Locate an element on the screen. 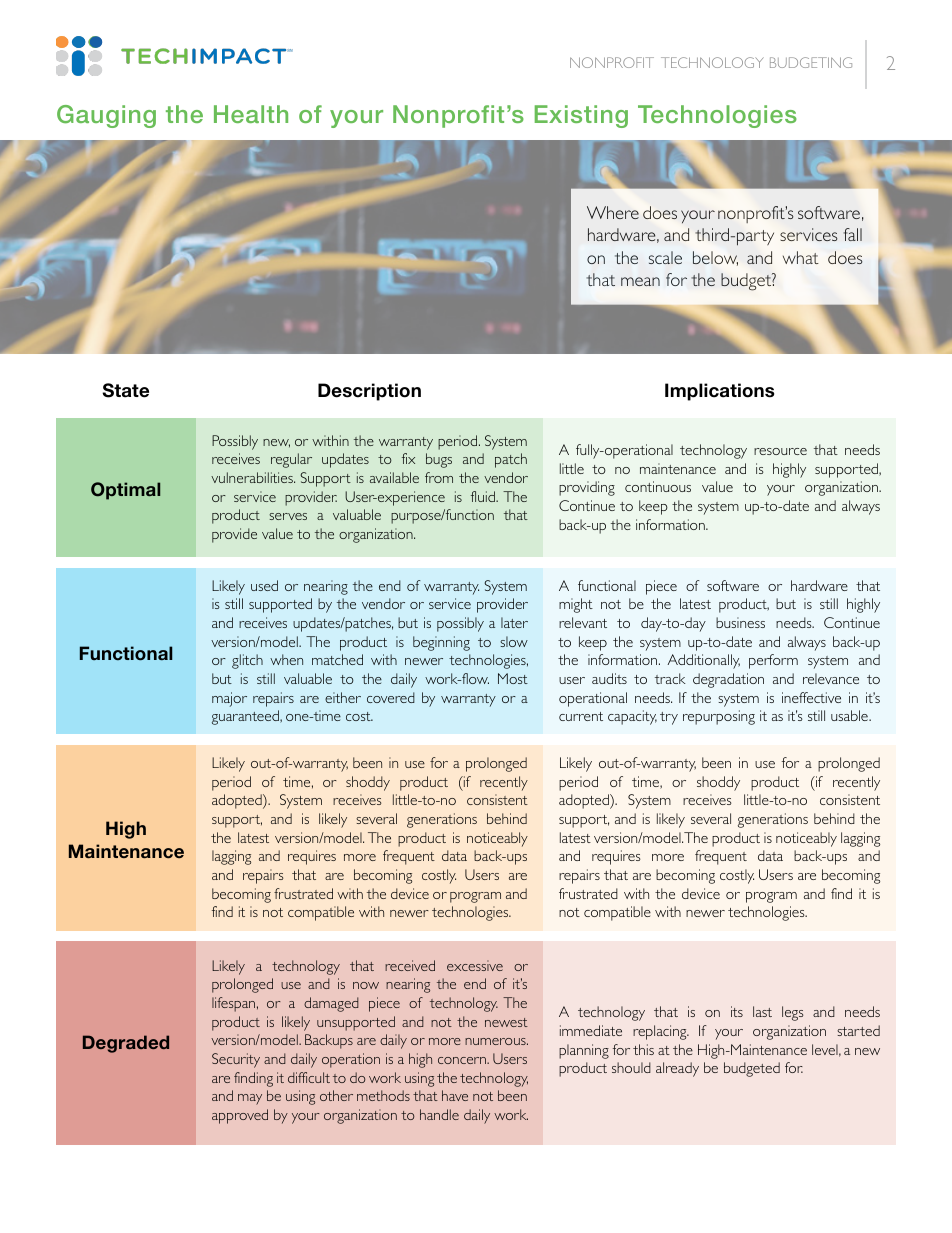 The image size is (952, 1233). current is located at coordinates (581, 716).
